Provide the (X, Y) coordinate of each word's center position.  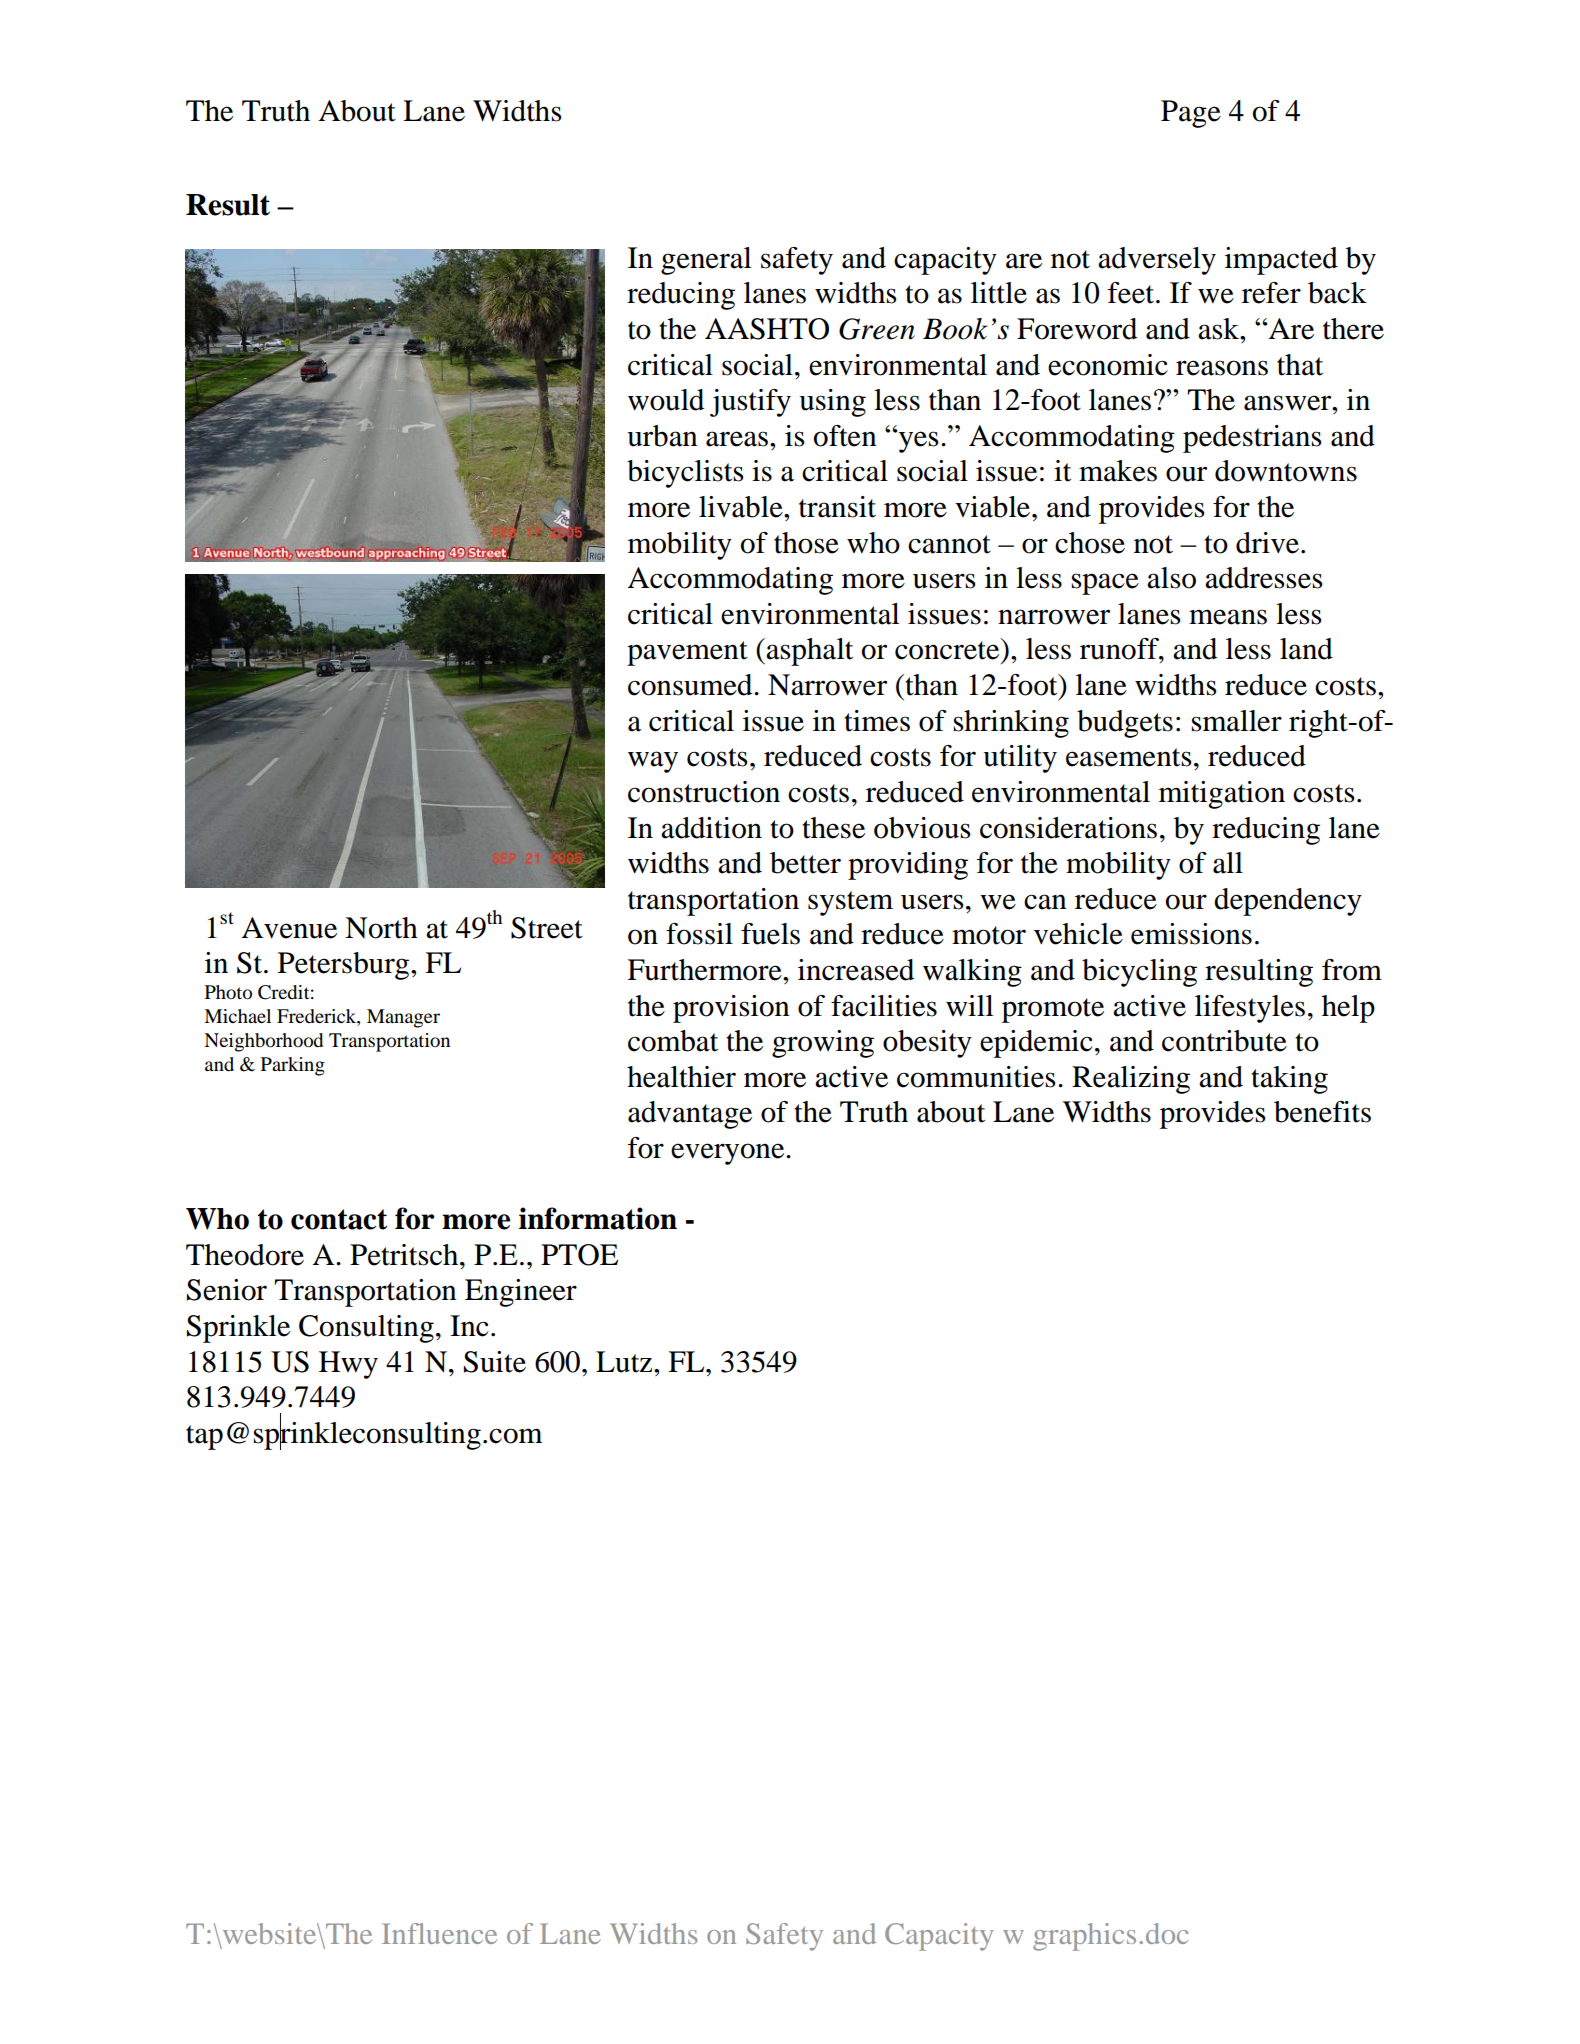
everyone (729, 1154)
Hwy (348, 1365)
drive (1267, 543)
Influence (439, 1933)
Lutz (625, 1362)
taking (1289, 1080)
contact (339, 1219)
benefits (1322, 1112)
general (706, 261)
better (805, 863)
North (381, 928)
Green (877, 329)
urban (662, 436)
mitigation (1222, 795)
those (806, 543)
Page (1191, 114)
